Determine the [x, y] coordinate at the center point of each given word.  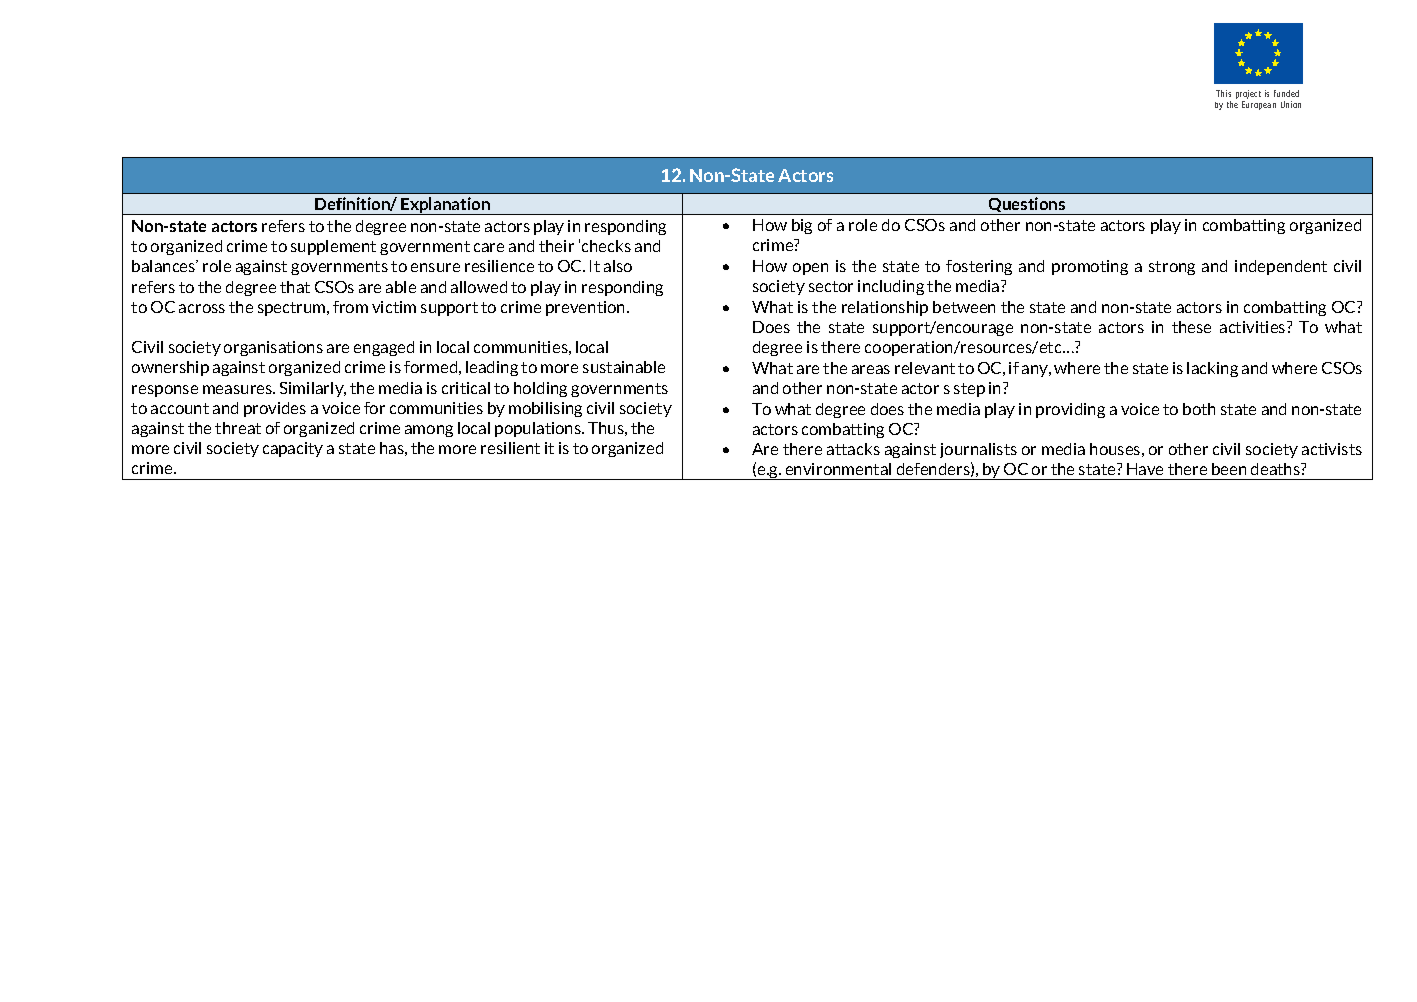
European [1259, 105]
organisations [273, 348]
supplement [333, 247]
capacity [293, 449]
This [1223, 93]
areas [871, 369]
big [802, 226]
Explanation [446, 206]
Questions [1027, 206]
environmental [838, 469]
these [1191, 327]
